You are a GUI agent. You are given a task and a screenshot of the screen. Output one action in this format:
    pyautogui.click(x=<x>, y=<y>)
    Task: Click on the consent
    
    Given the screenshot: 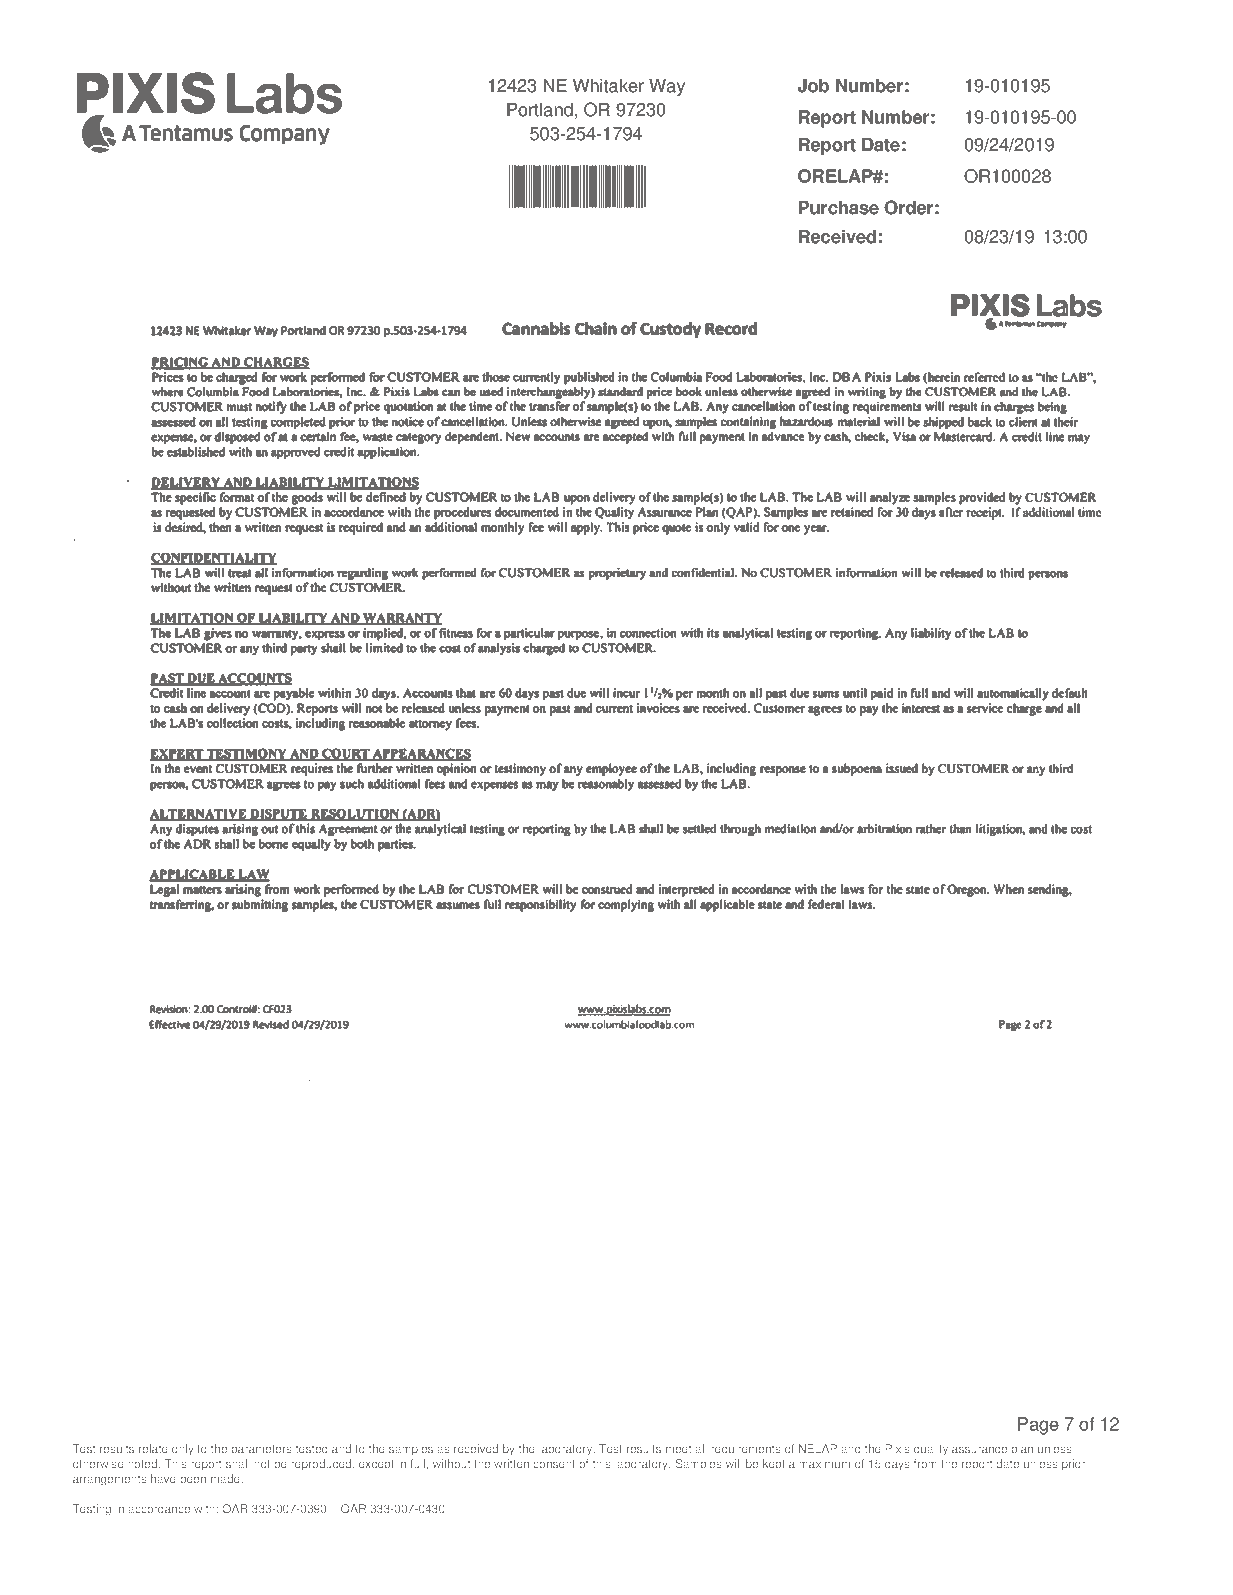 What is the action you would take?
    pyautogui.click(x=554, y=1464)
